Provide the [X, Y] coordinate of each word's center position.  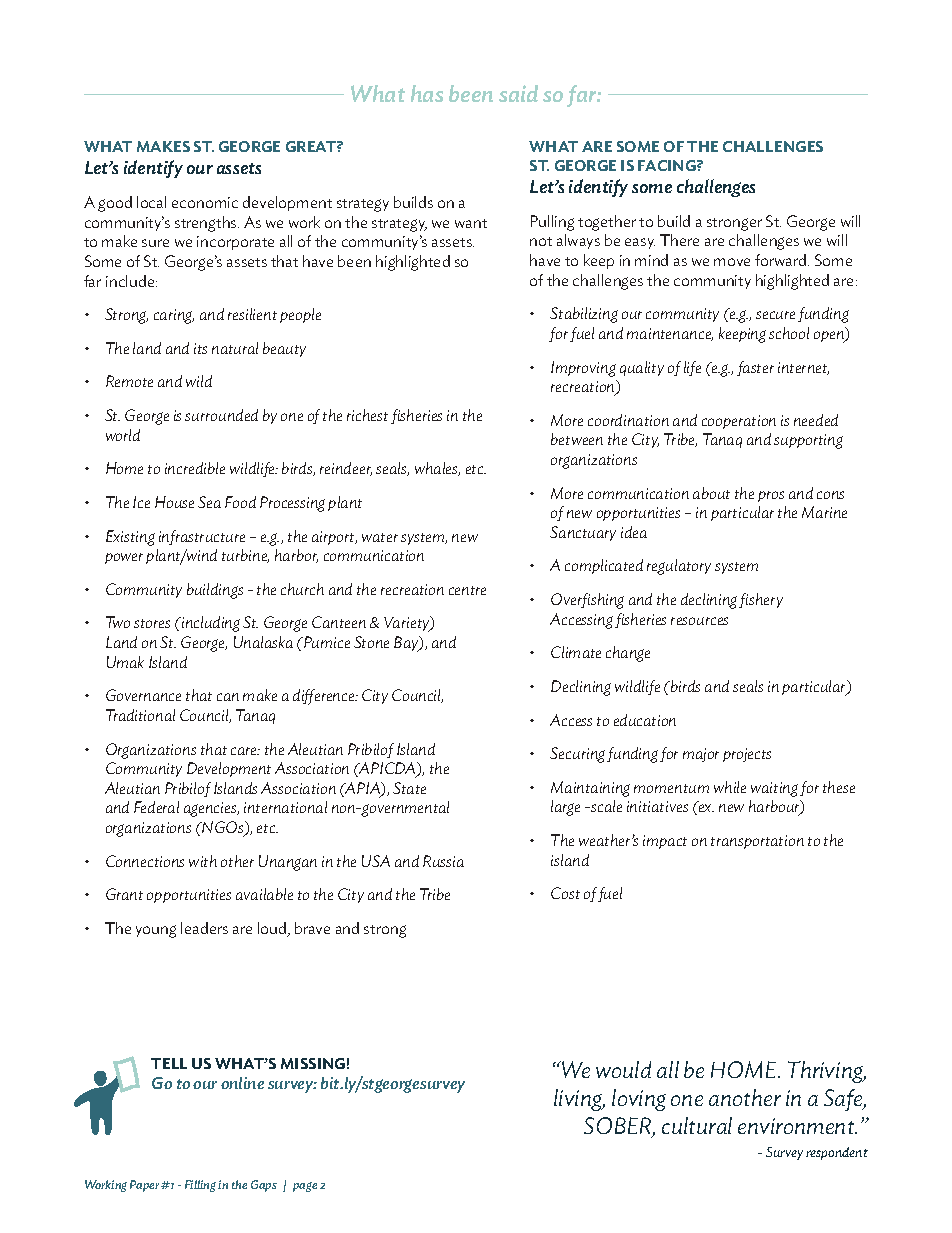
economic [205, 202]
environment [797, 1126]
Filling [200, 1186]
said [518, 93]
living [579, 1100]
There [679, 240]
